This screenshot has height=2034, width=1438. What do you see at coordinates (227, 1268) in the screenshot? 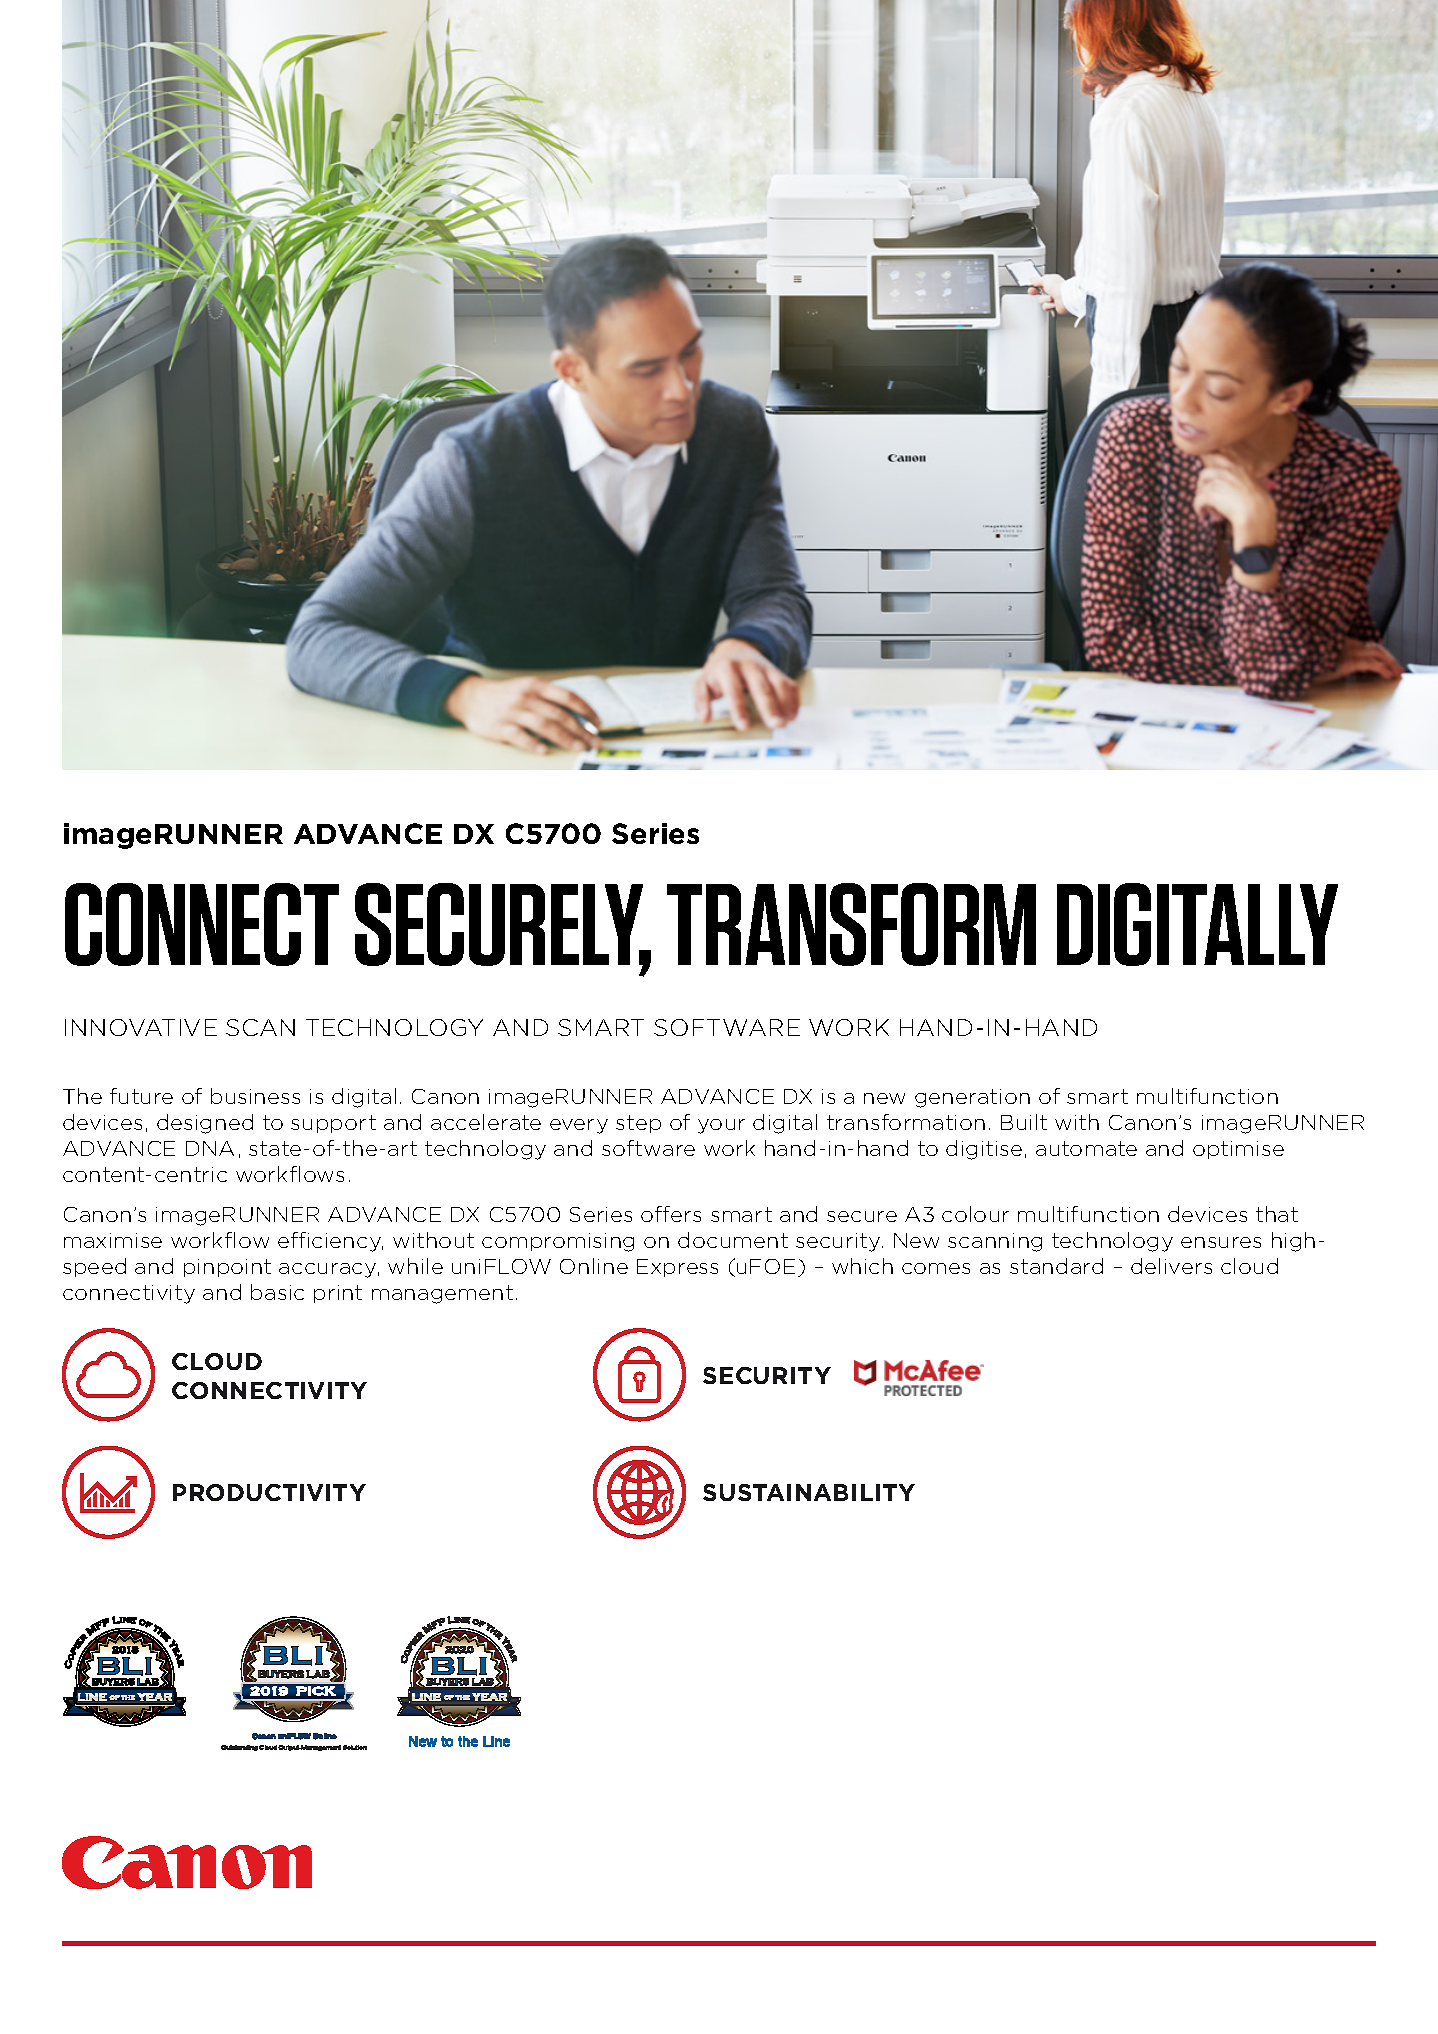
I see `pinpoint` at bounding box center [227, 1268].
